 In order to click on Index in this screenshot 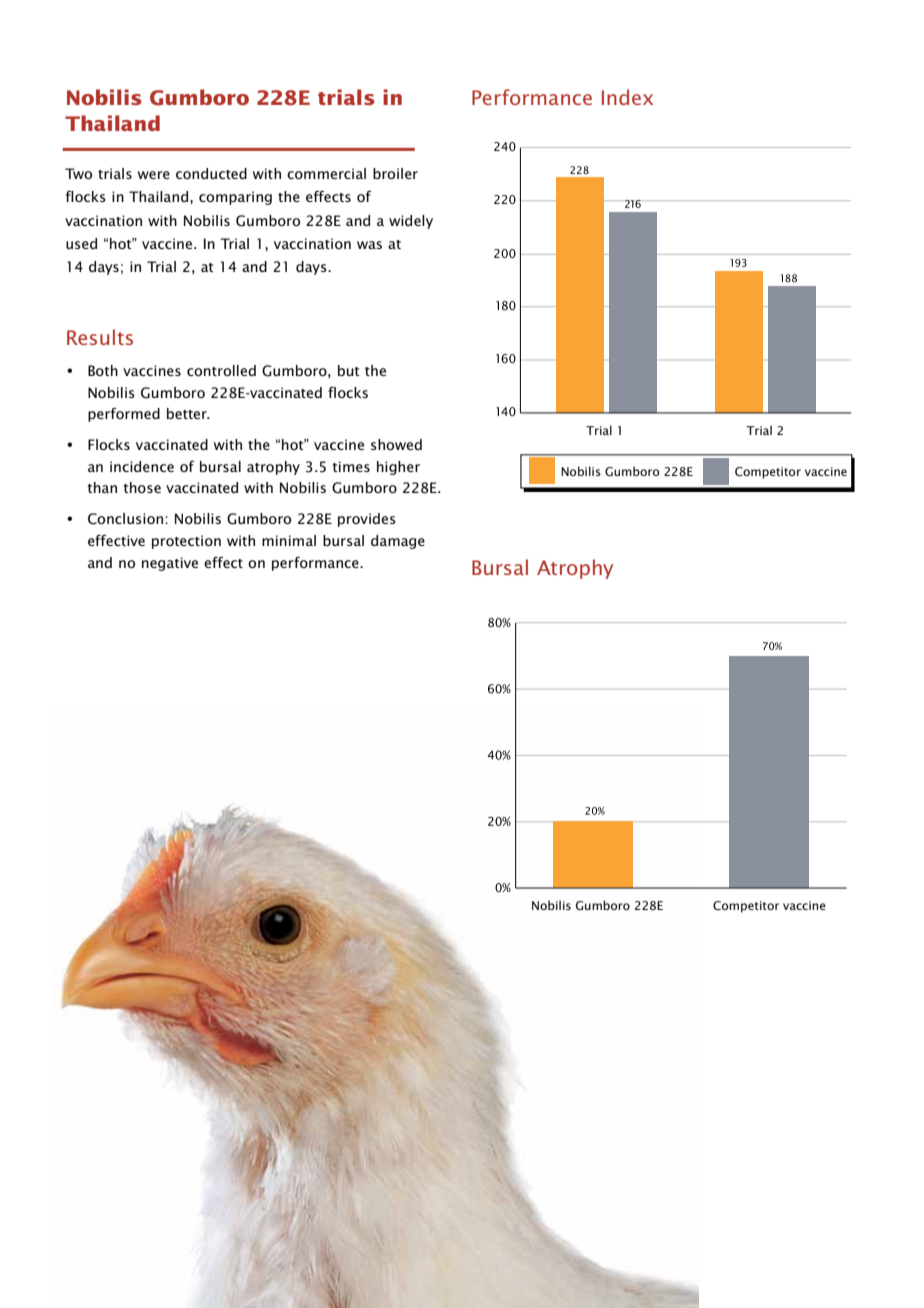, I will do `click(627, 97)`.
